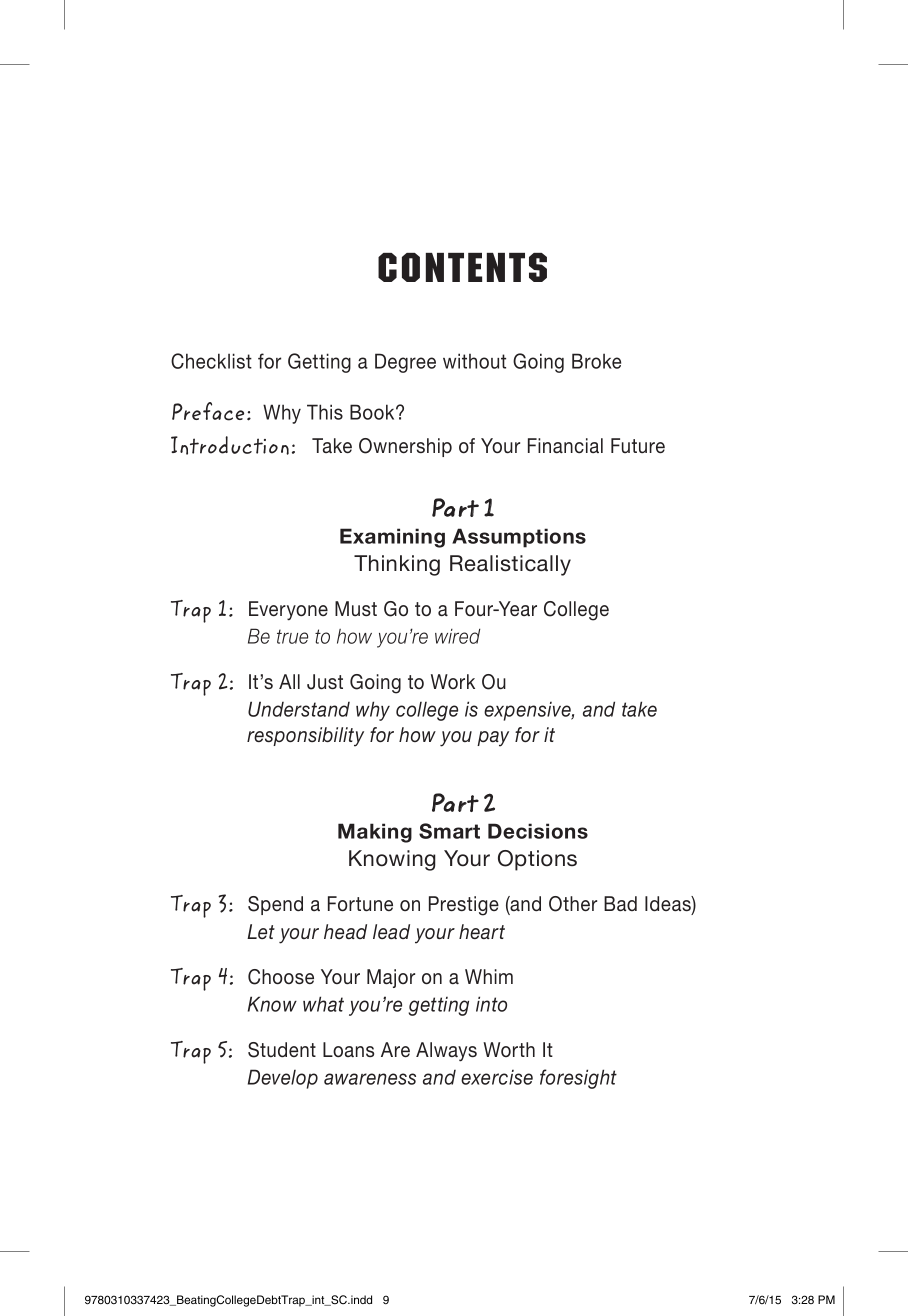 The width and height of the page is (908, 1316). Describe the element at coordinates (453, 681) in the page. I see `Work` at that location.
